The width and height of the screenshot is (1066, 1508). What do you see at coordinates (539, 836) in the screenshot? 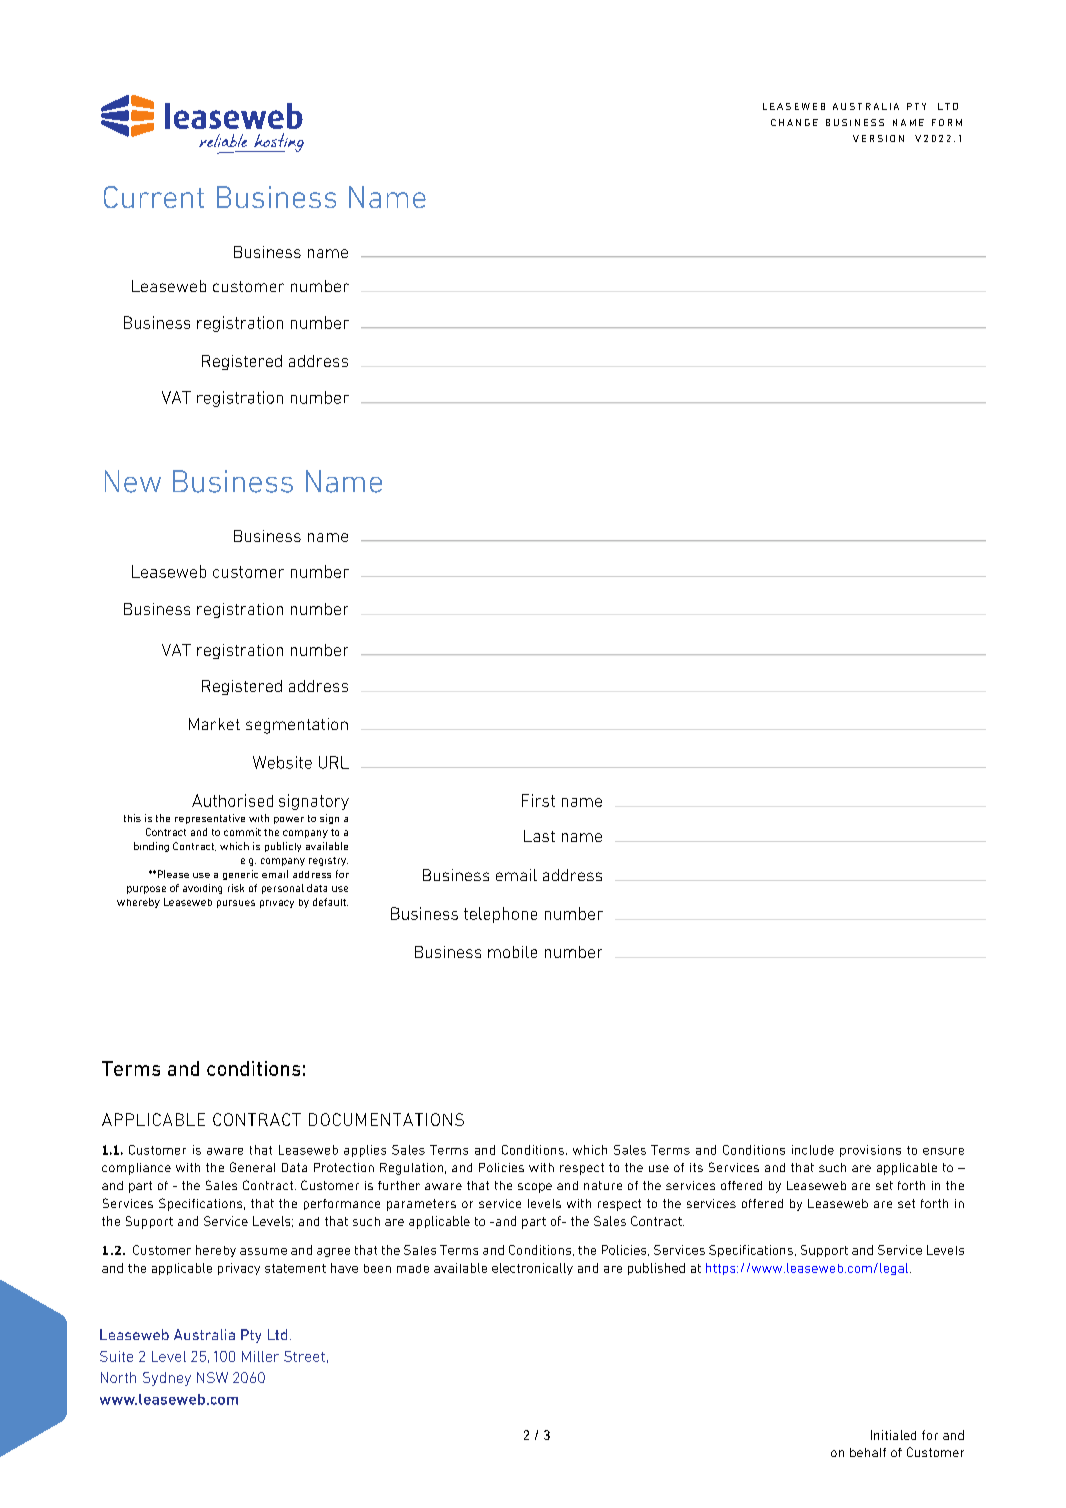
I see `Last` at bounding box center [539, 836].
